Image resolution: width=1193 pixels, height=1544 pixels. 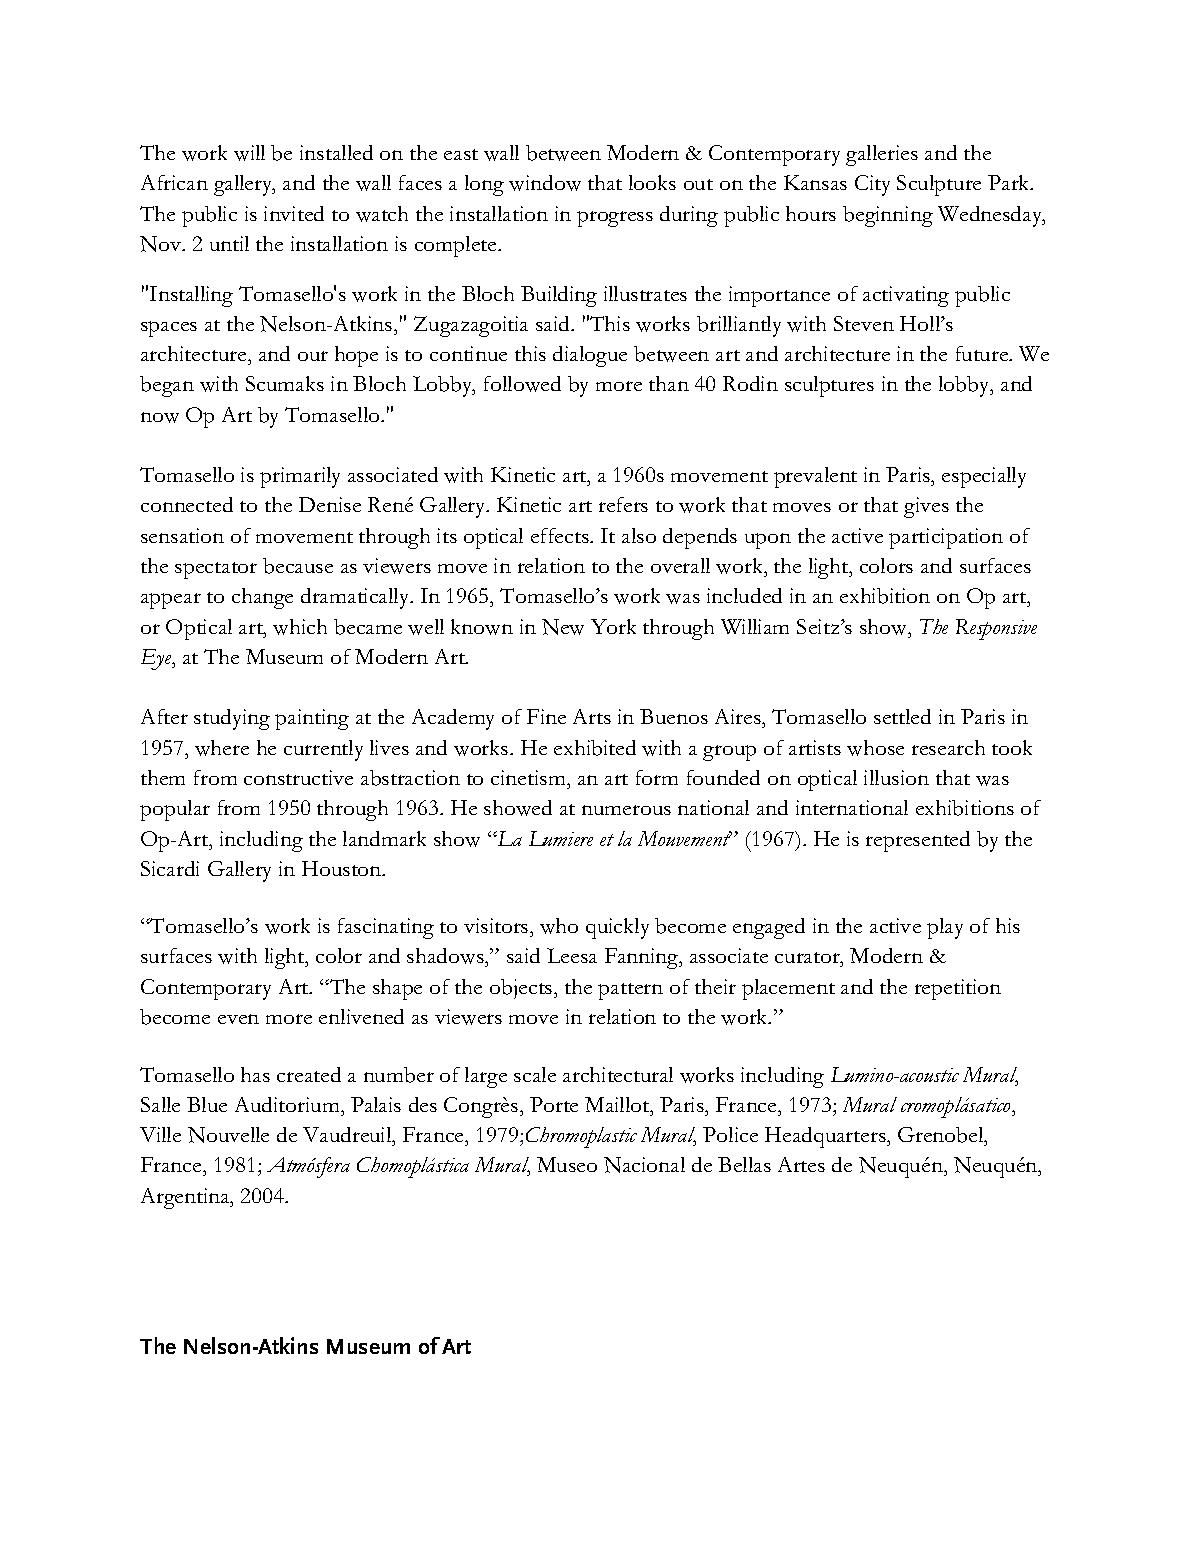 What do you see at coordinates (595, 748) in the document?
I see `exhibited` at bounding box center [595, 748].
